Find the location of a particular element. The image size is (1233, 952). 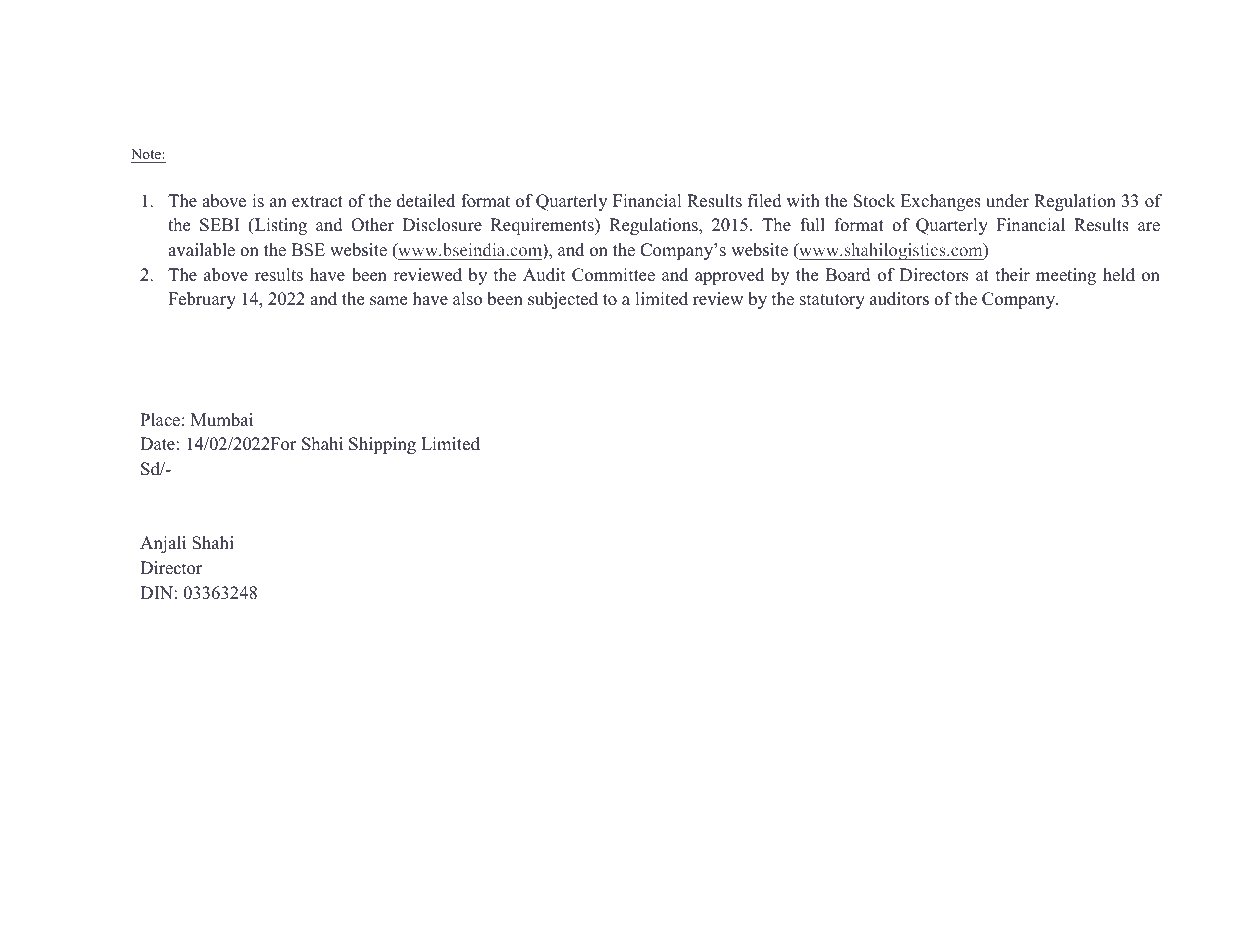

their is located at coordinates (1013, 275).
